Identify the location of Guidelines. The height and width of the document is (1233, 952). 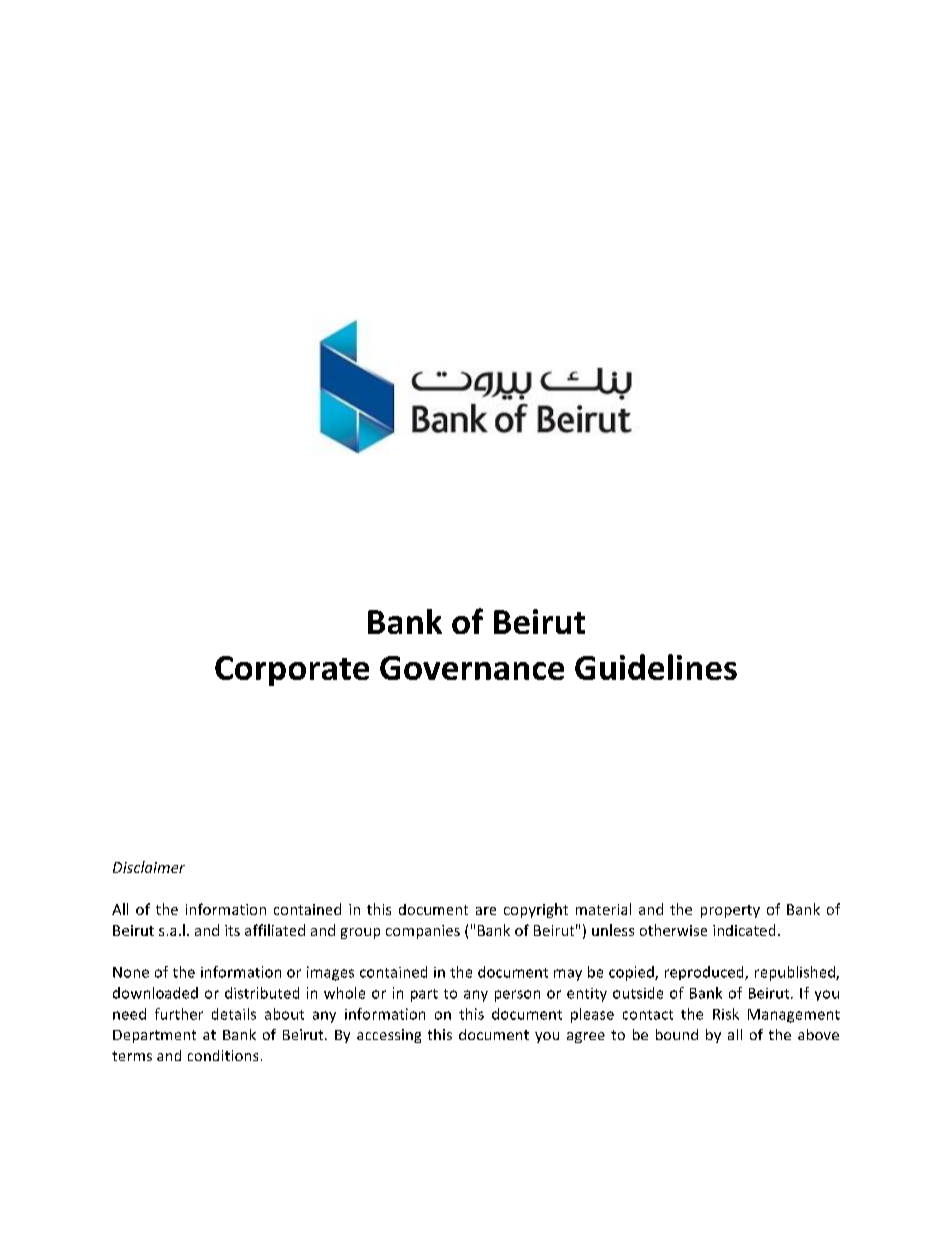
(656, 667).
